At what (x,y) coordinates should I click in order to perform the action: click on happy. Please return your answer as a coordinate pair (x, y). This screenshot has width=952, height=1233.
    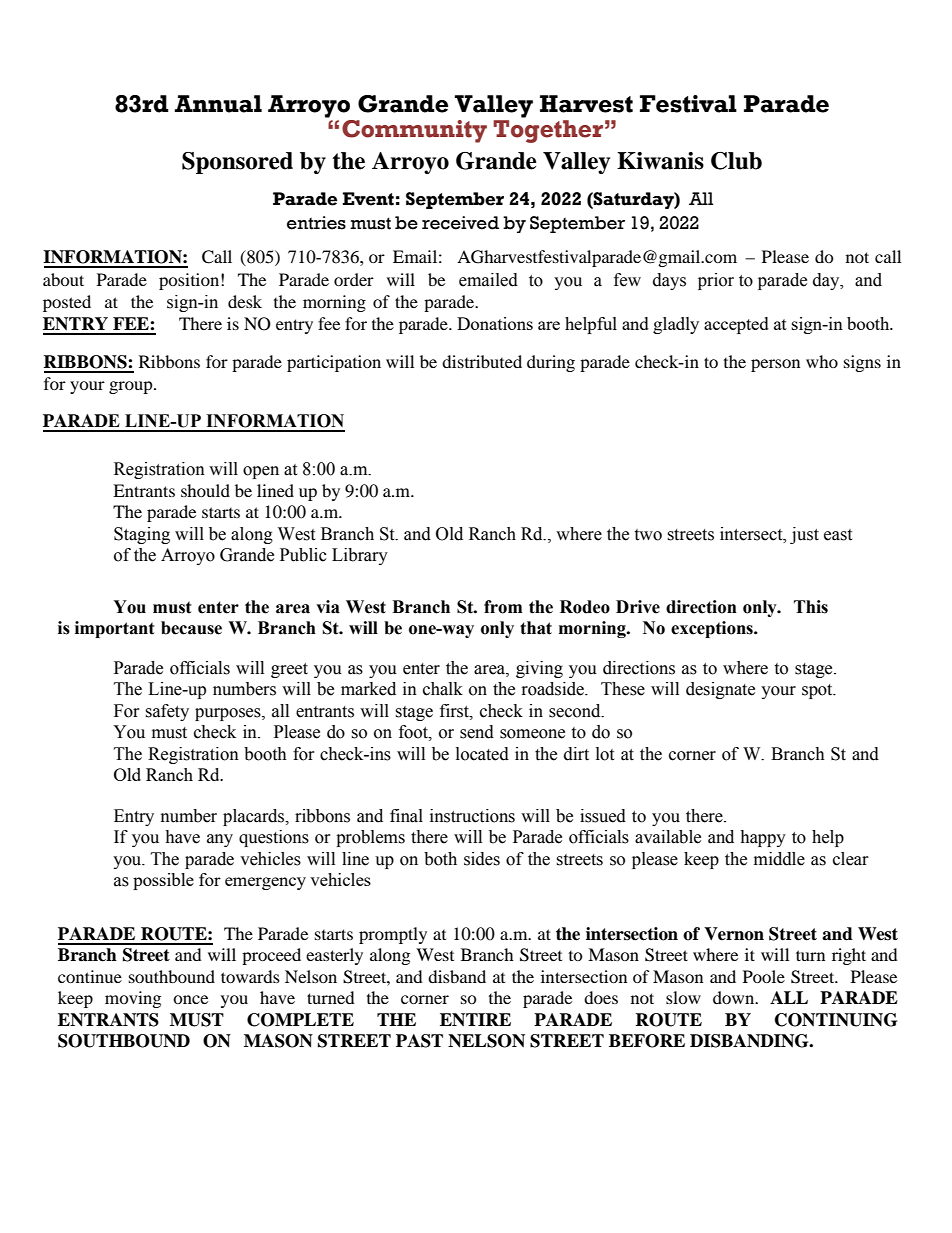
    Looking at the image, I should click on (763, 838).
